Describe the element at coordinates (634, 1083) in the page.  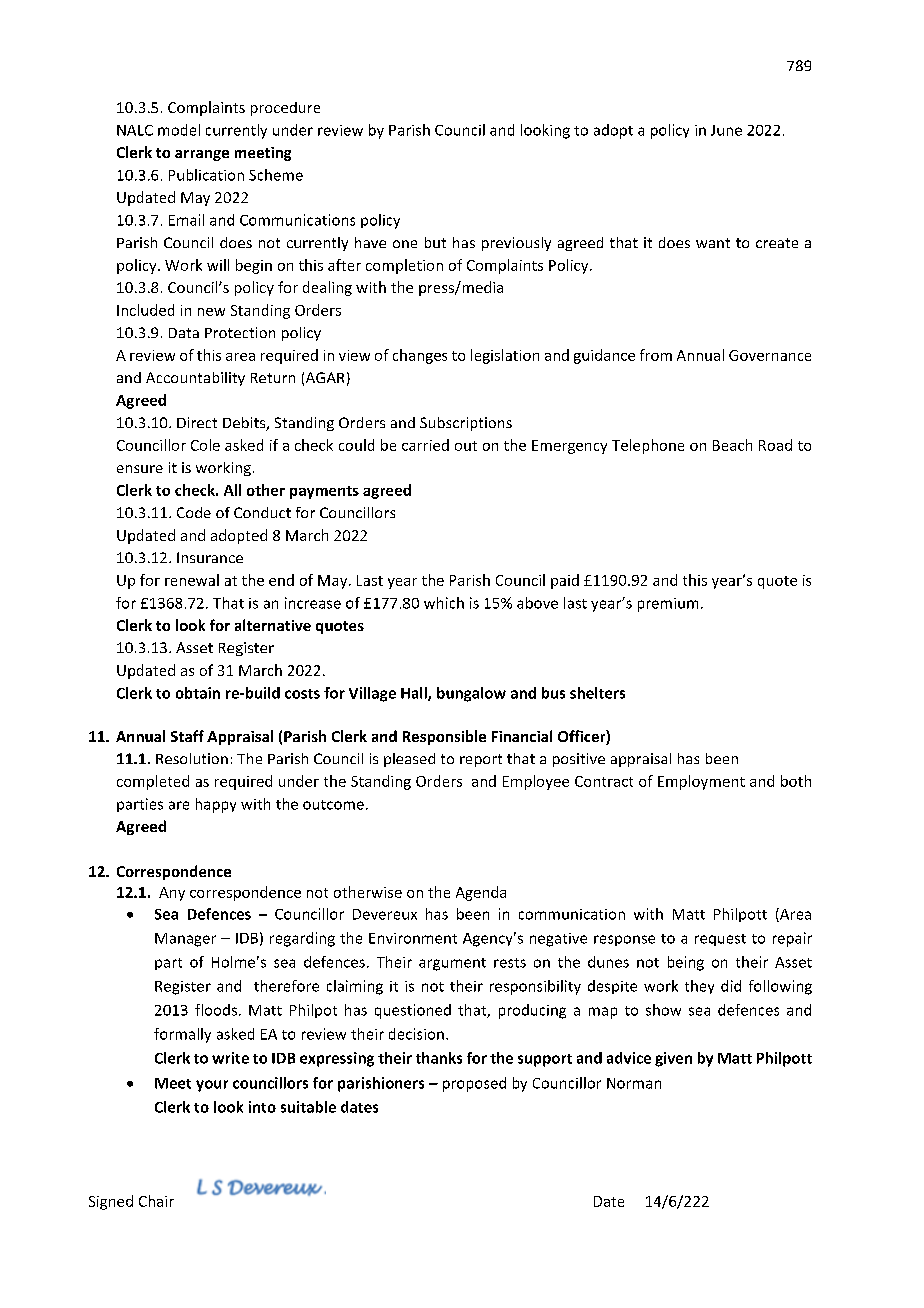
I see `Norman` at that location.
